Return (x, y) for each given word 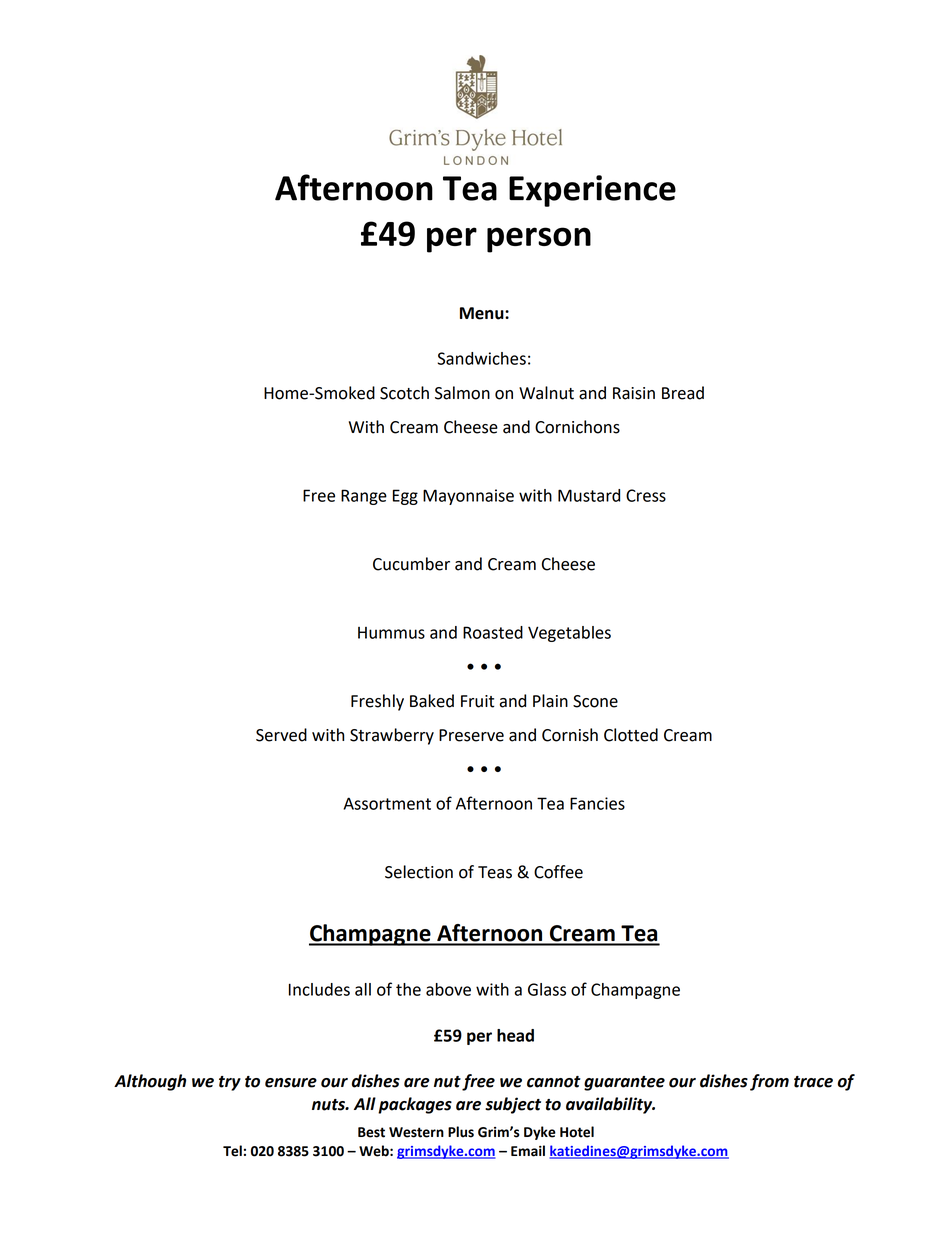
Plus (461, 1132)
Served (281, 735)
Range (364, 497)
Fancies (597, 803)
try (230, 1083)
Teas (495, 872)
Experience (592, 191)
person (539, 240)
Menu (483, 313)
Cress (646, 495)
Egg (405, 497)
